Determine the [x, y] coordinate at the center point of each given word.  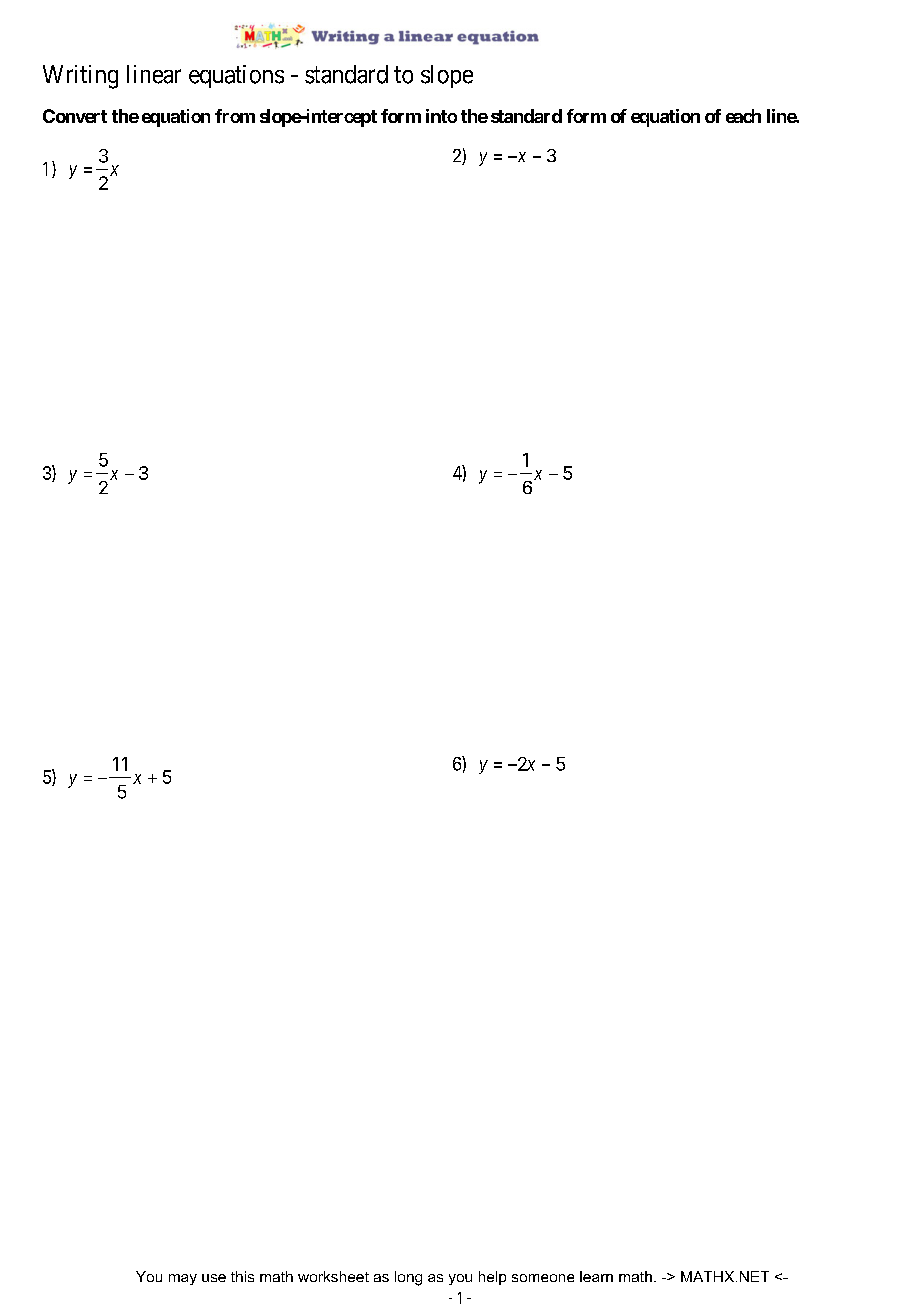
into [441, 116]
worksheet [333, 1276]
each [743, 116]
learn [596, 1276]
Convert [75, 116]
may [183, 1279]
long [408, 1278]
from [235, 116]
